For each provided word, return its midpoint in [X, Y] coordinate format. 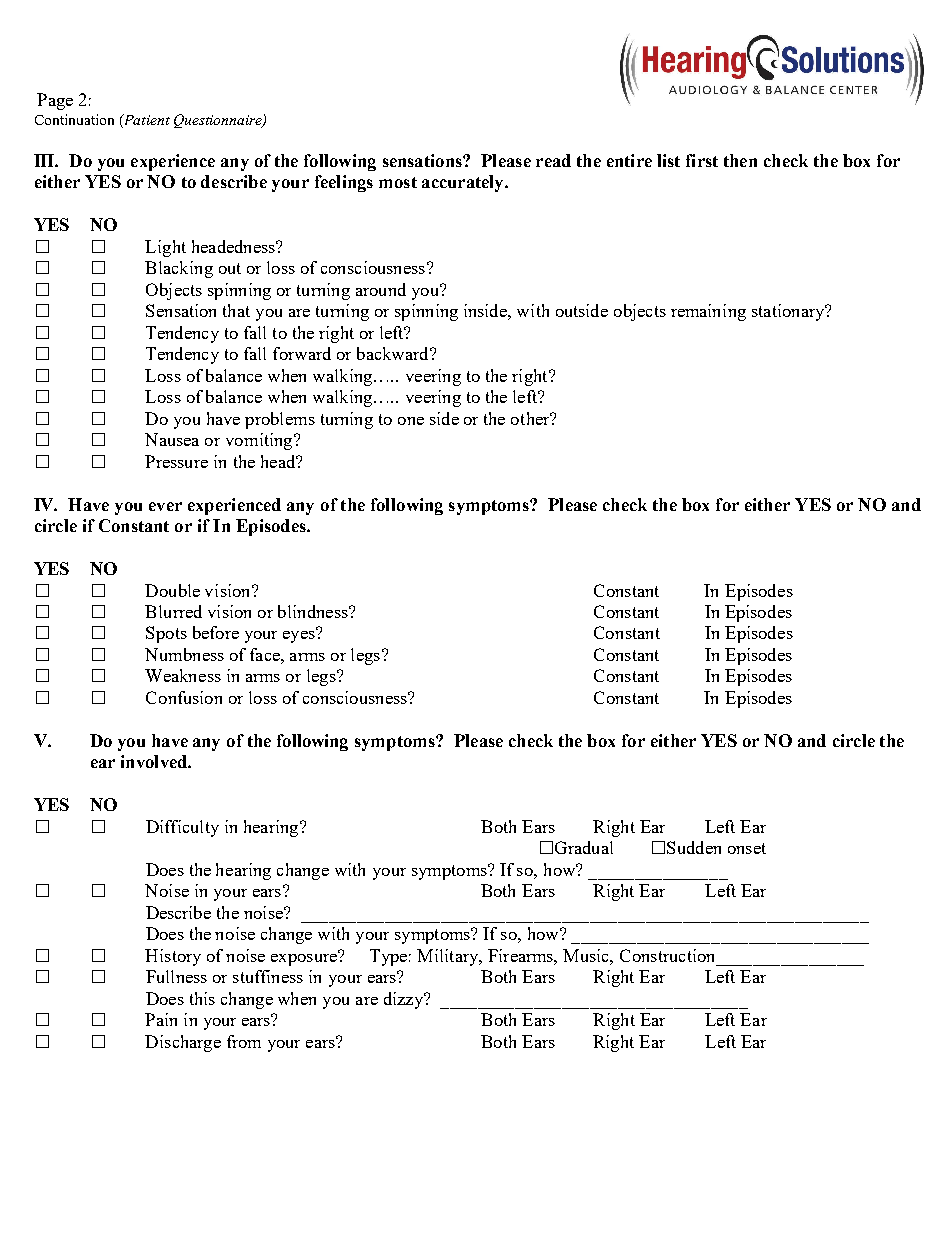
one [411, 421]
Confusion [184, 697]
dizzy [404, 1000]
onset [747, 848]
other [531, 418]
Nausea [172, 439]
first [702, 160]
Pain [161, 1019]
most [398, 182]
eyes [300, 635]
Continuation [74, 119]
